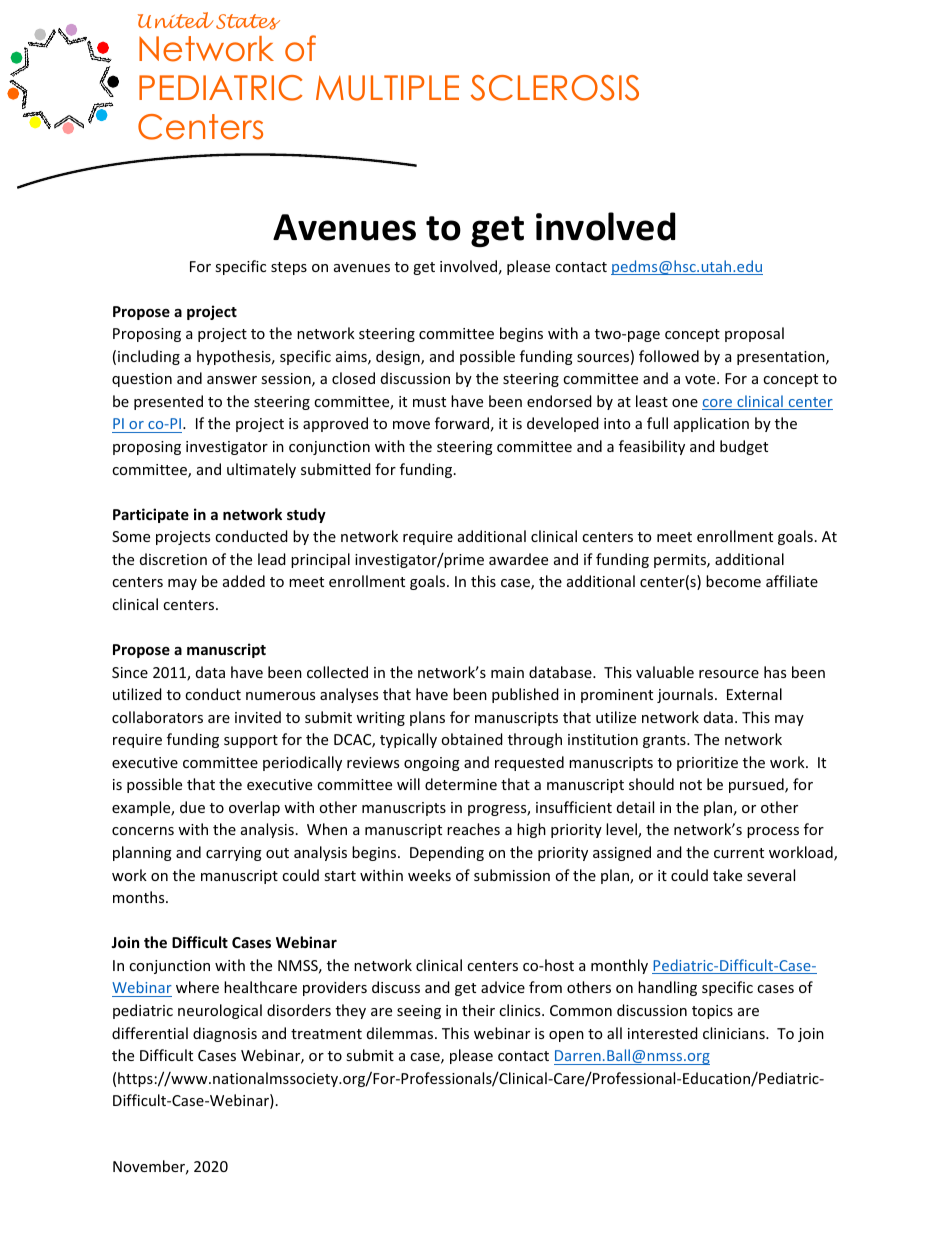  What do you see at coordinates (289, 268) in the screenshot?
I see `steps` at bounding box center [289, 268].
